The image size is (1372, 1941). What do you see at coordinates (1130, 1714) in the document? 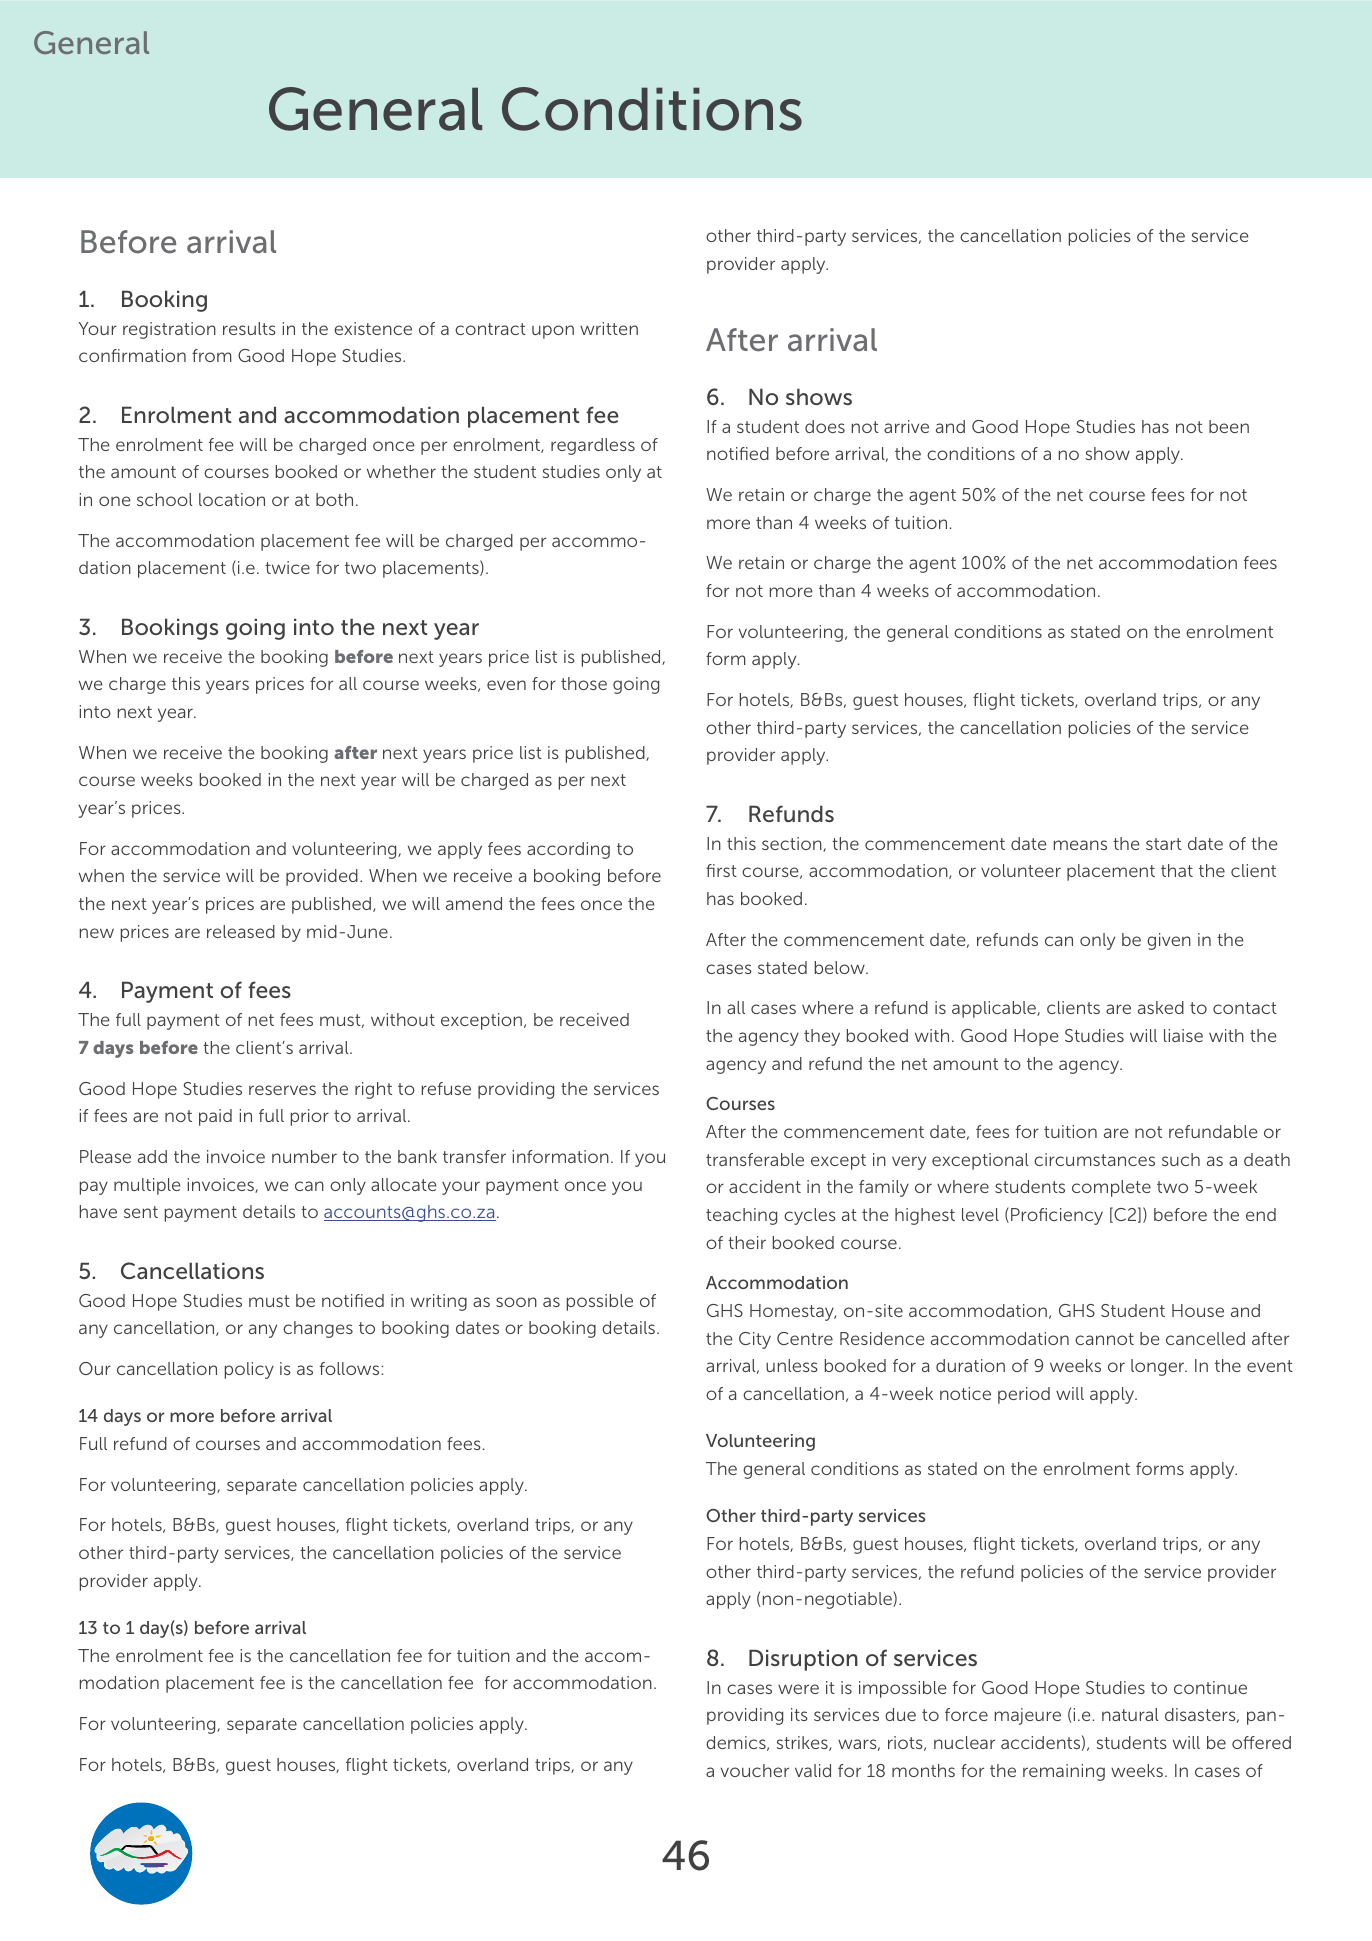
I see `natural` at bounding box center [1130, 1714].
